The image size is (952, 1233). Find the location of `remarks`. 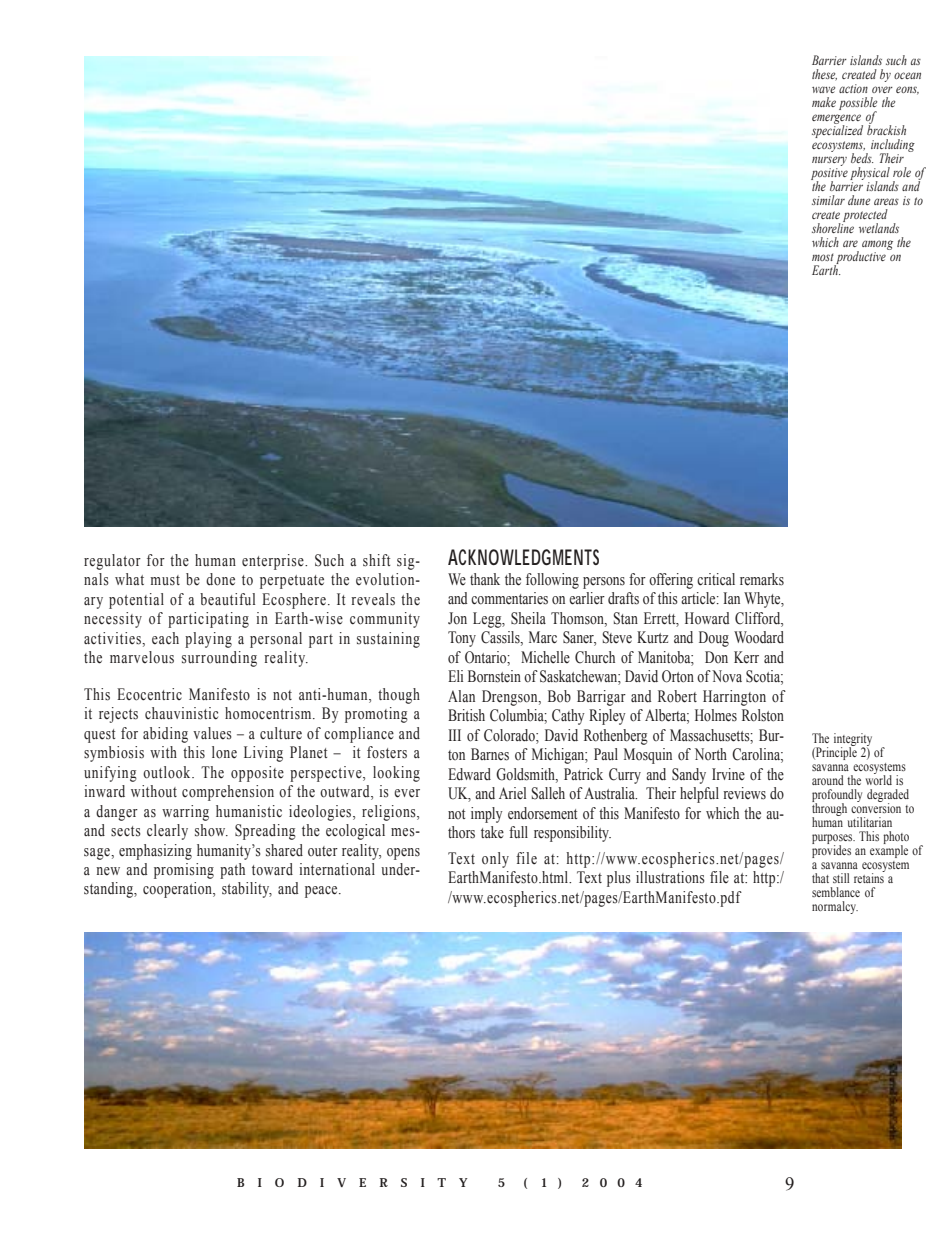

remarks is located at coordinates (762, 579).
